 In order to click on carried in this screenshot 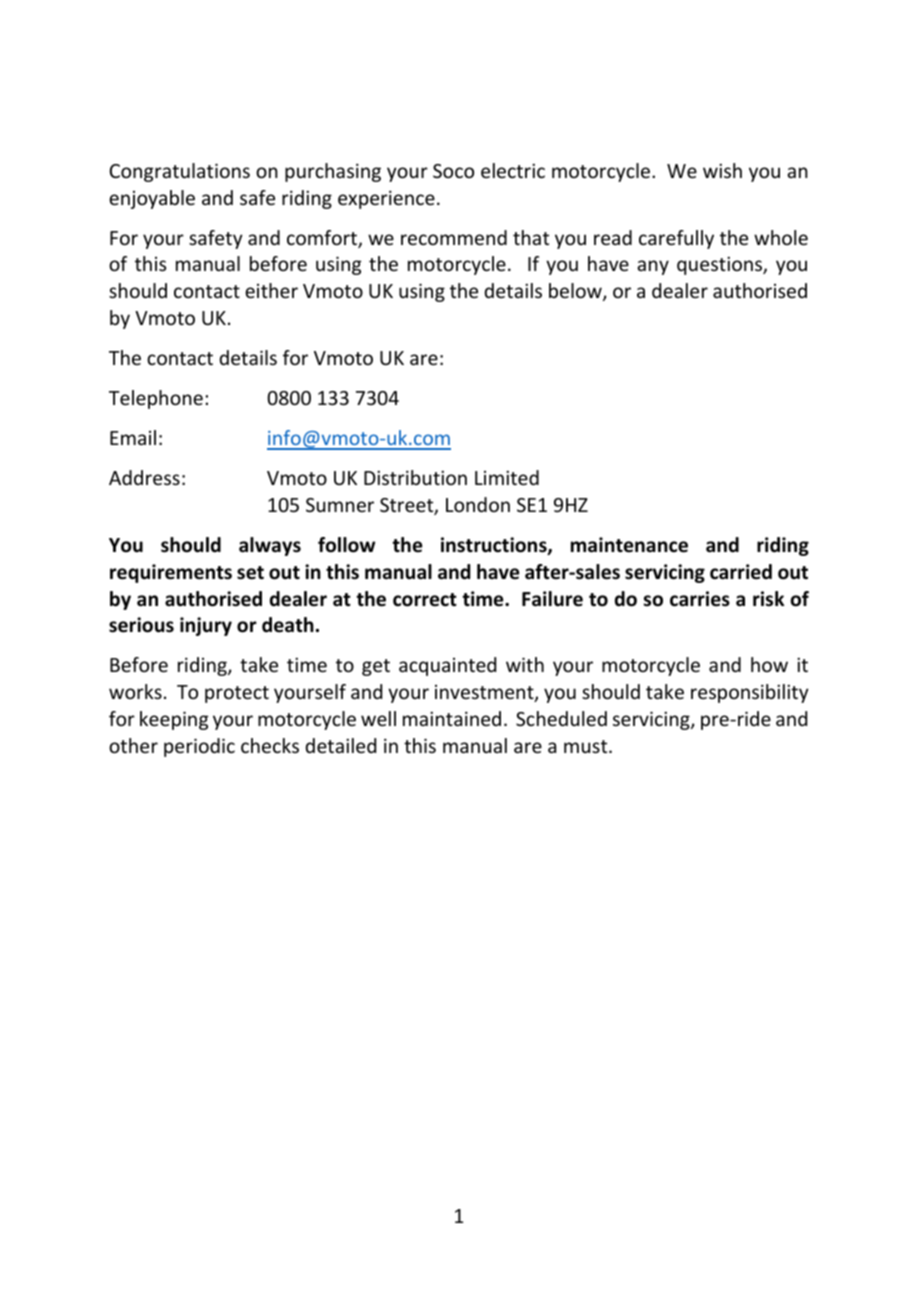, I will do `click(741, 572)`.
